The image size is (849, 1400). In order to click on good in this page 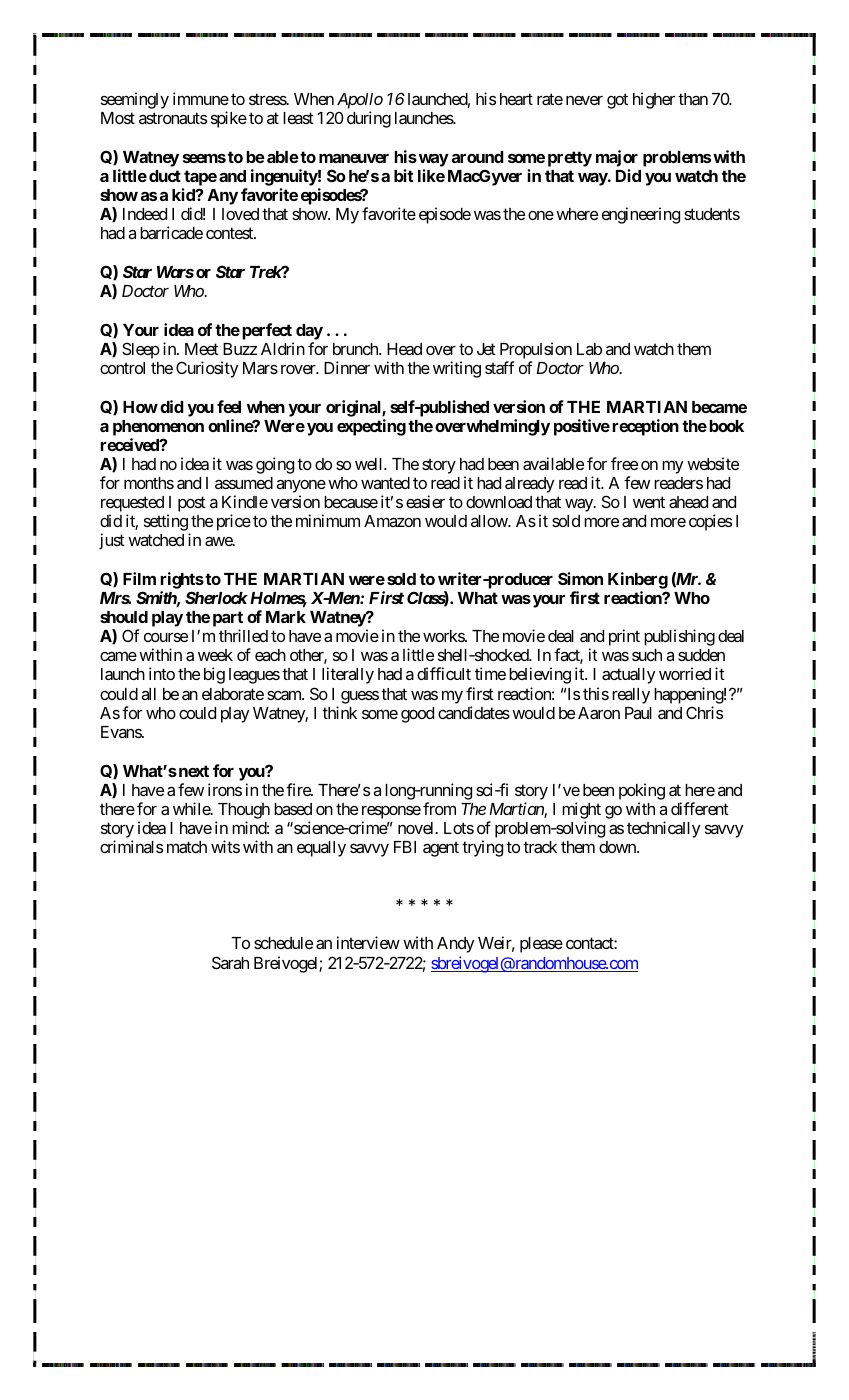, I will do `click(417, 715)`.
